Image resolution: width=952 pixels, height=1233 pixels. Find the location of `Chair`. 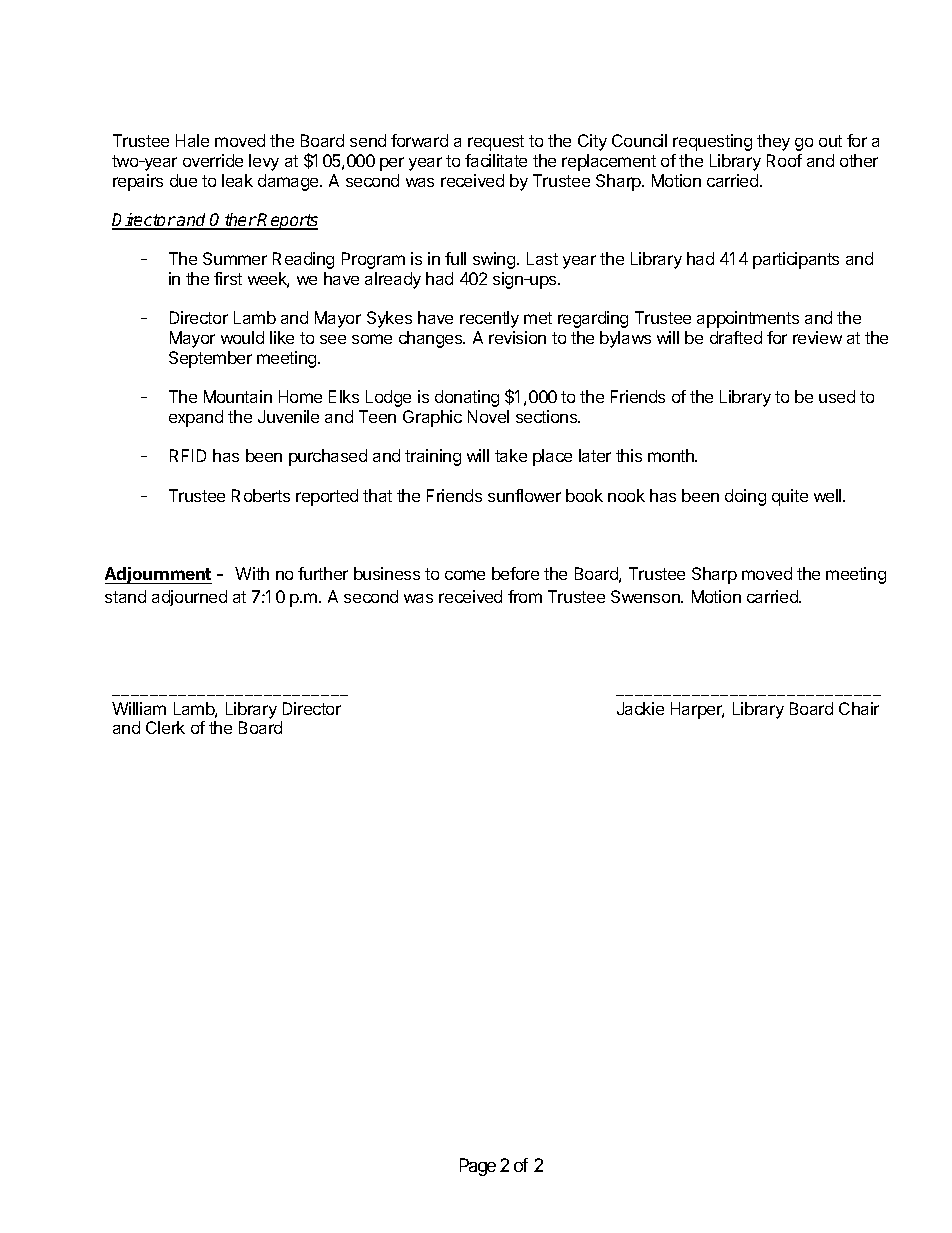

Chair is located at coordinates (859, 708).
